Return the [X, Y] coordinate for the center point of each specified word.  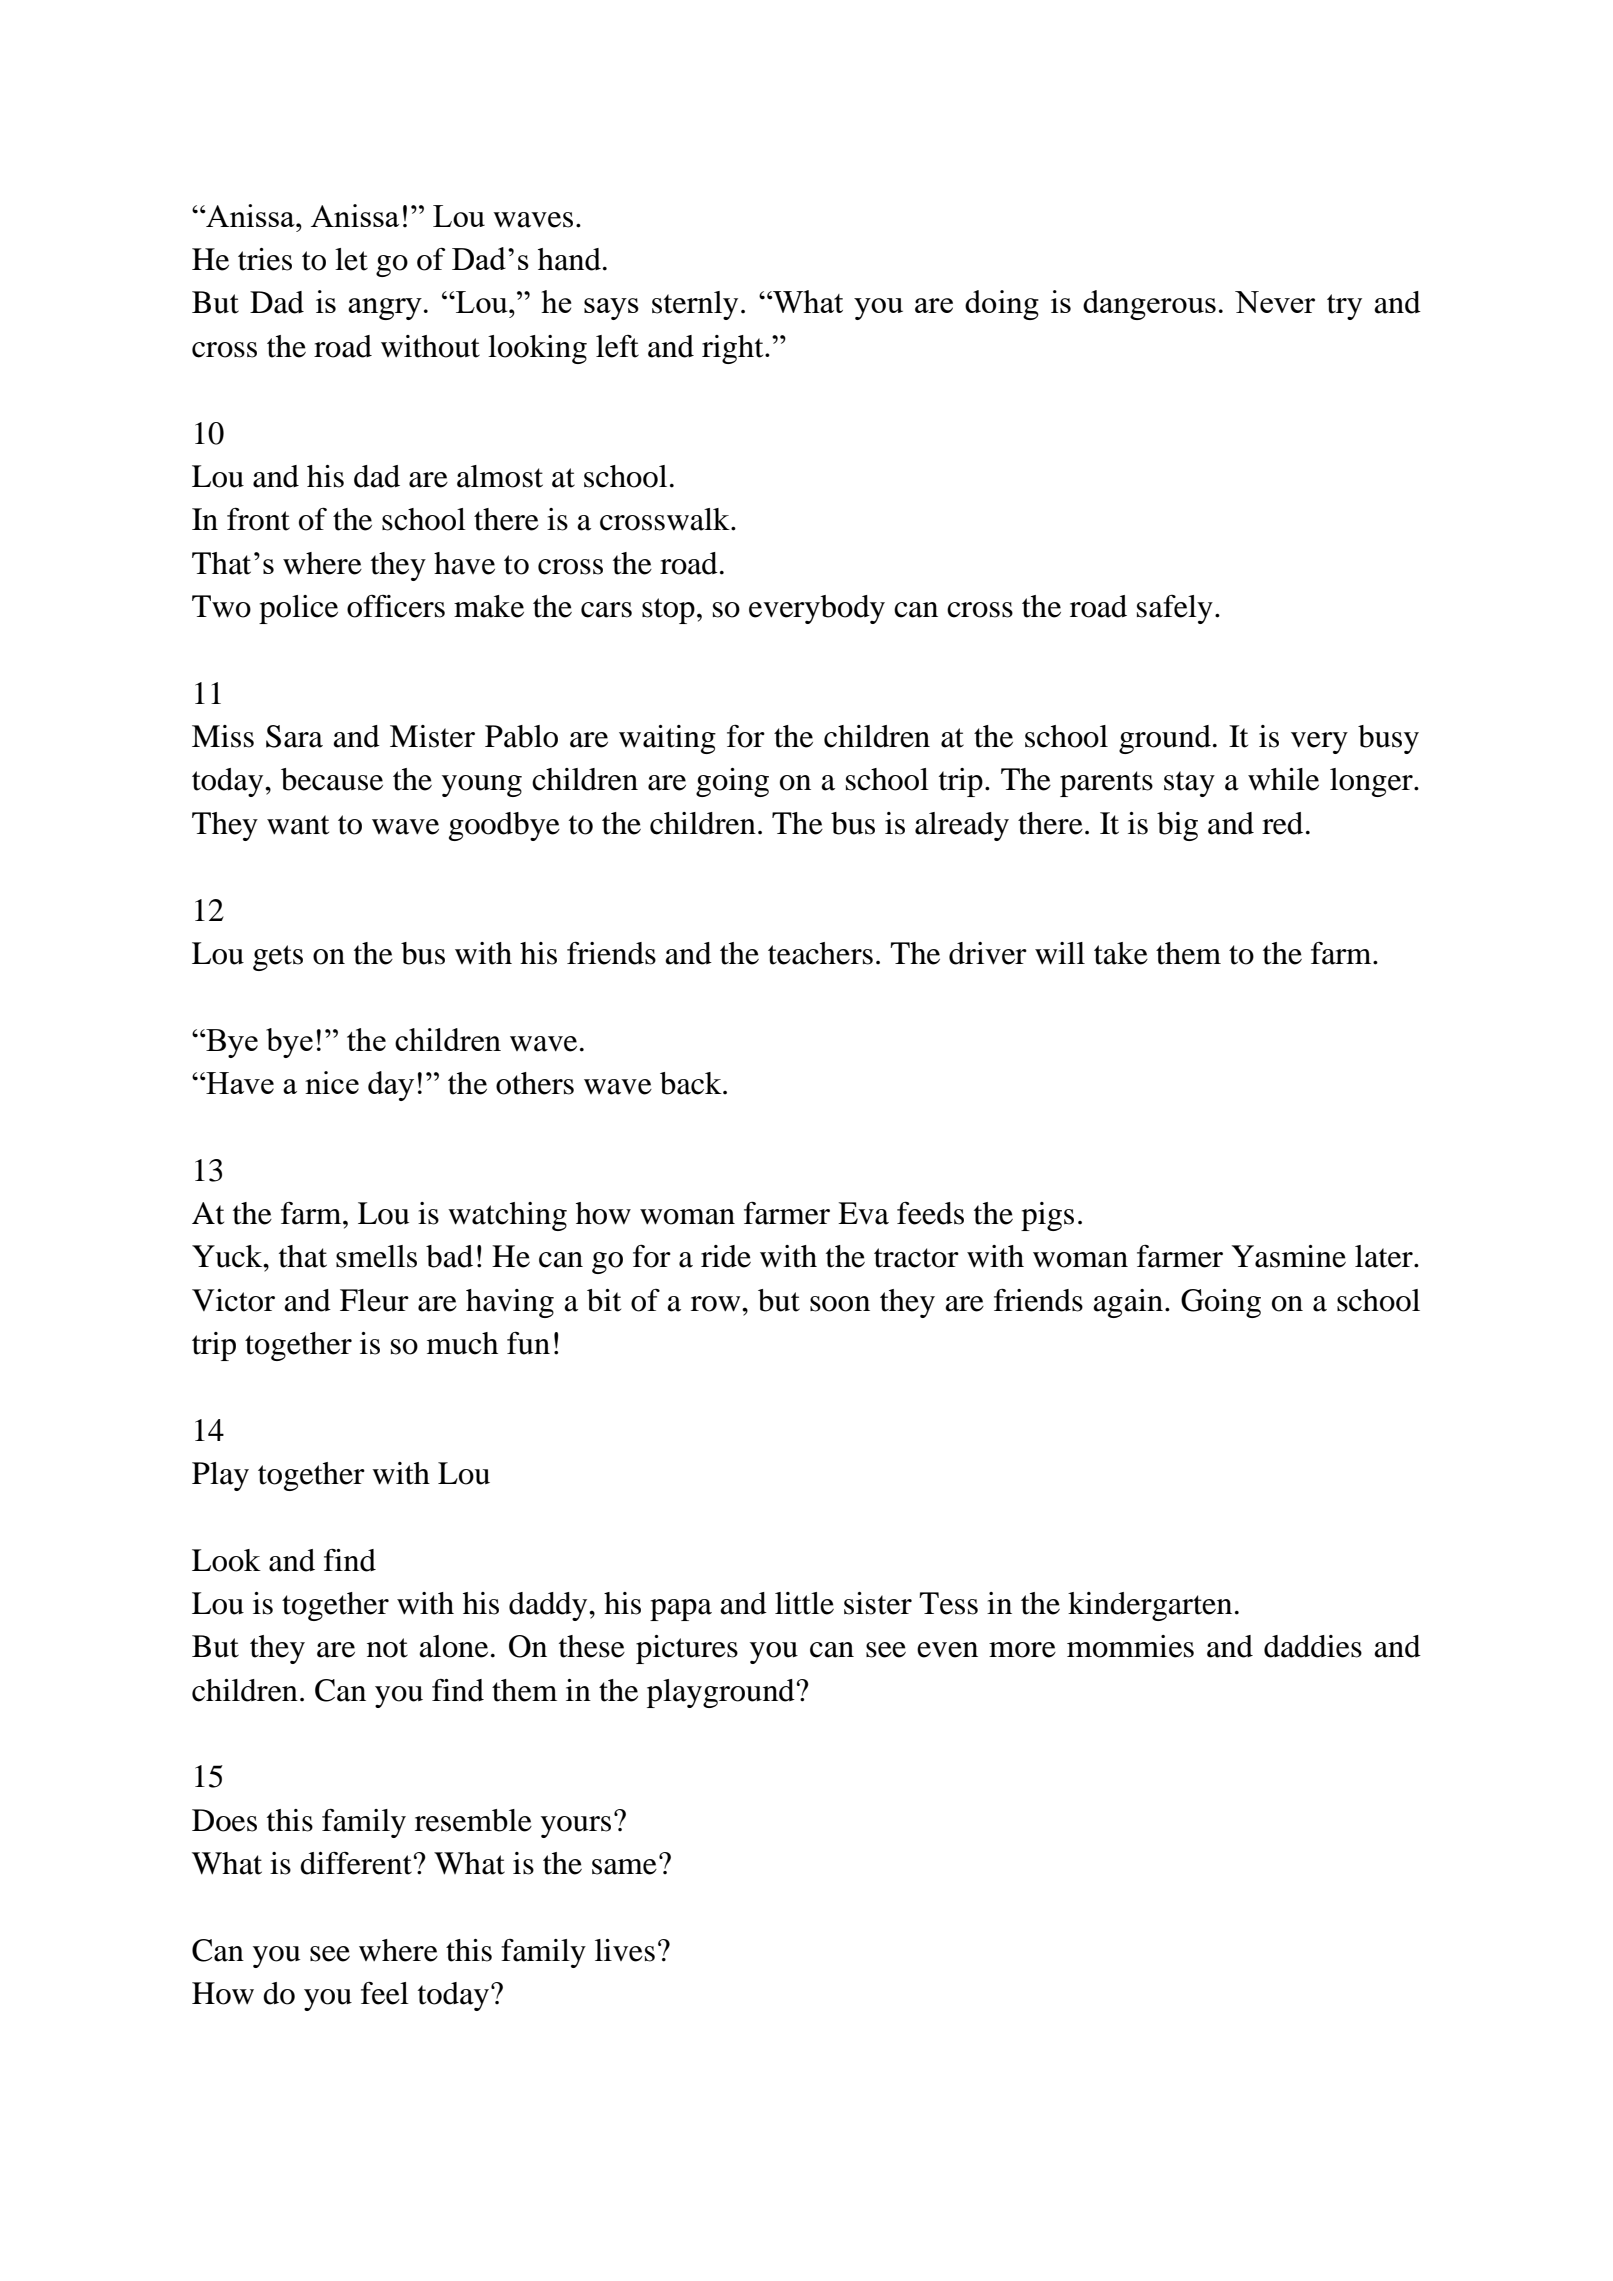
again [1128, 1303]
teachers [820, 953]
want [298, 825]
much [462, 1343]
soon [840, 1304]
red [1282, 823]
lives [625, 1950]
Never [1275, 302]
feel [385, 1993]
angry [385, 309]
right [734, 349]
